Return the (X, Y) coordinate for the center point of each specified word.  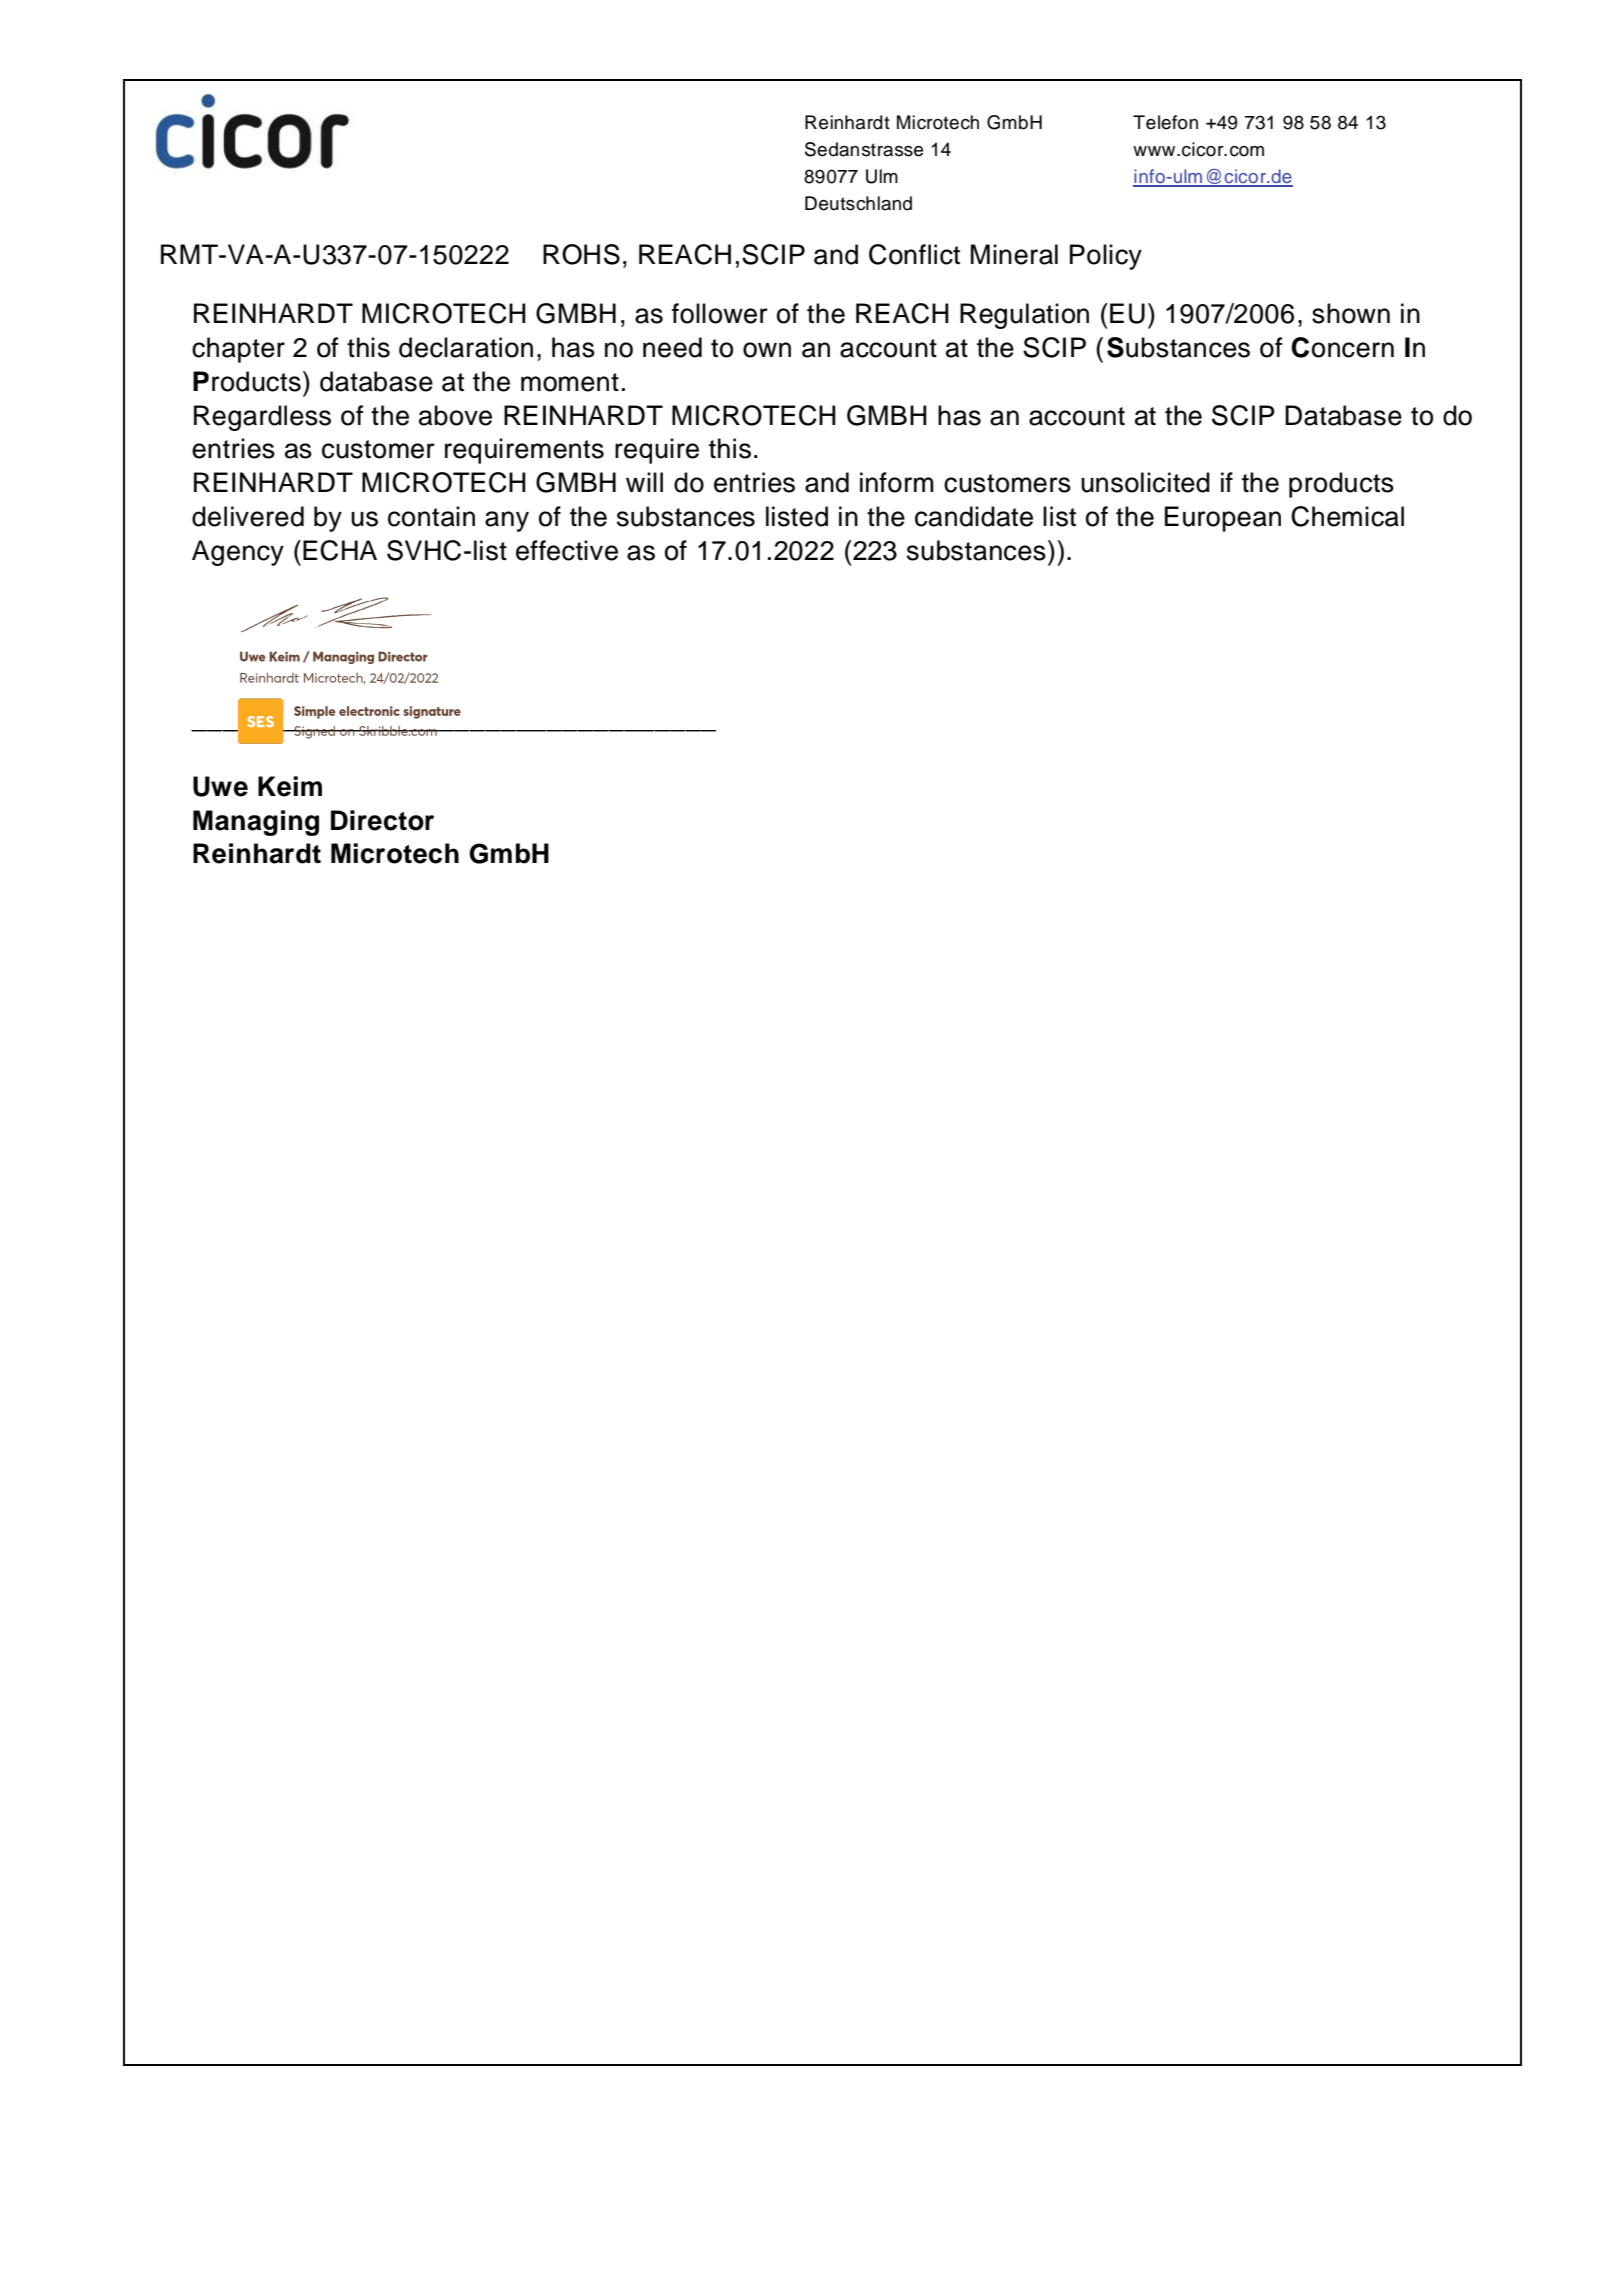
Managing (256, 823)
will (644, 482)
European (1223, 519)
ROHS (581, 254)
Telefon (1165, 122)
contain (431, 516)
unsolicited (1145, 482)
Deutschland (858, 203)
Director (382, 820)
